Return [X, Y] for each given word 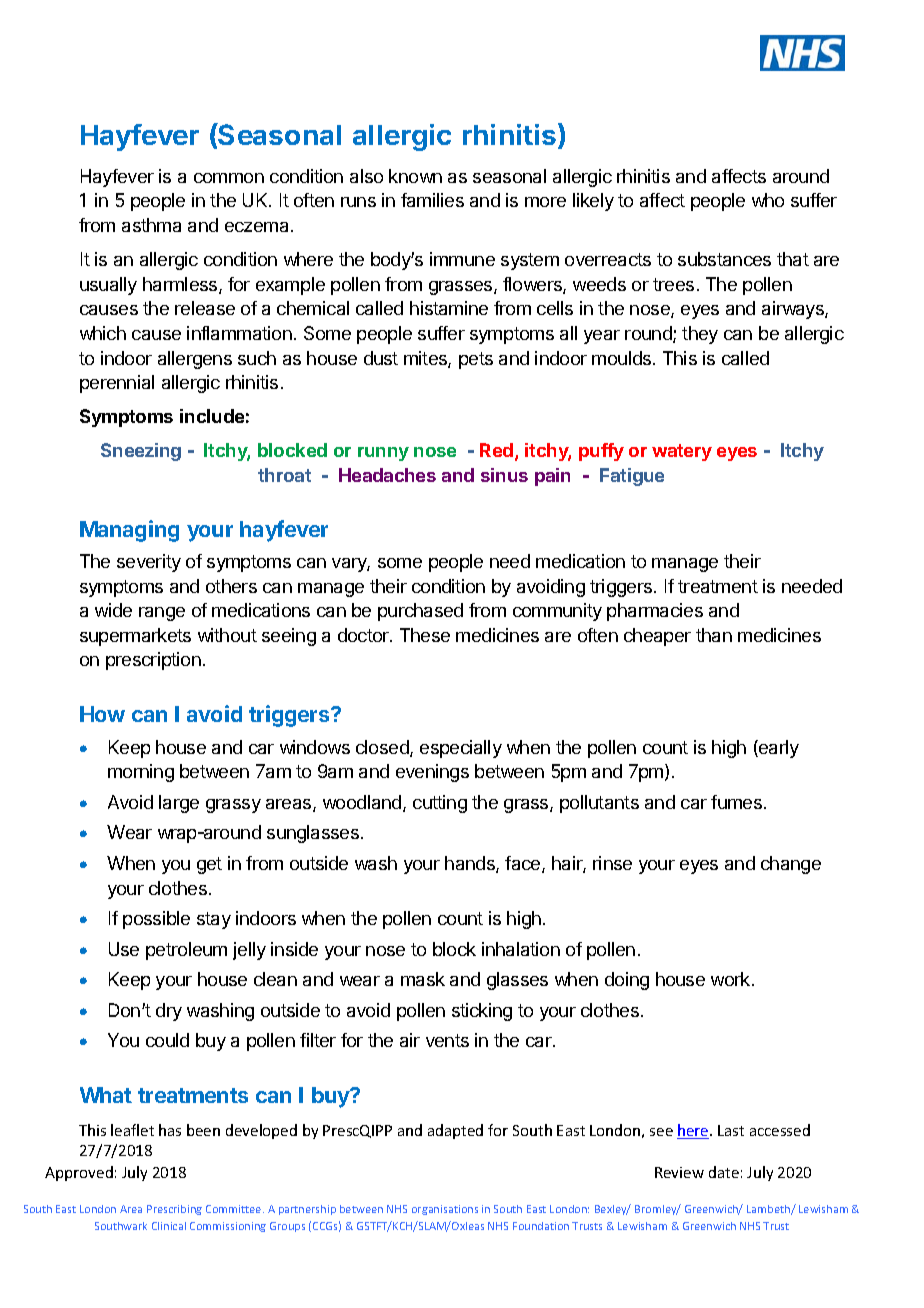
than [714, 635]
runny [383, 454]
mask [423, 979]
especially [461, 749]
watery [682, 452]
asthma [151, 225]
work [732, 979]
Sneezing [141, 452]
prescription [153, 661]
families [432, 200]
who [768, 200]
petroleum [186, 951]
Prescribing [174, 1210]
